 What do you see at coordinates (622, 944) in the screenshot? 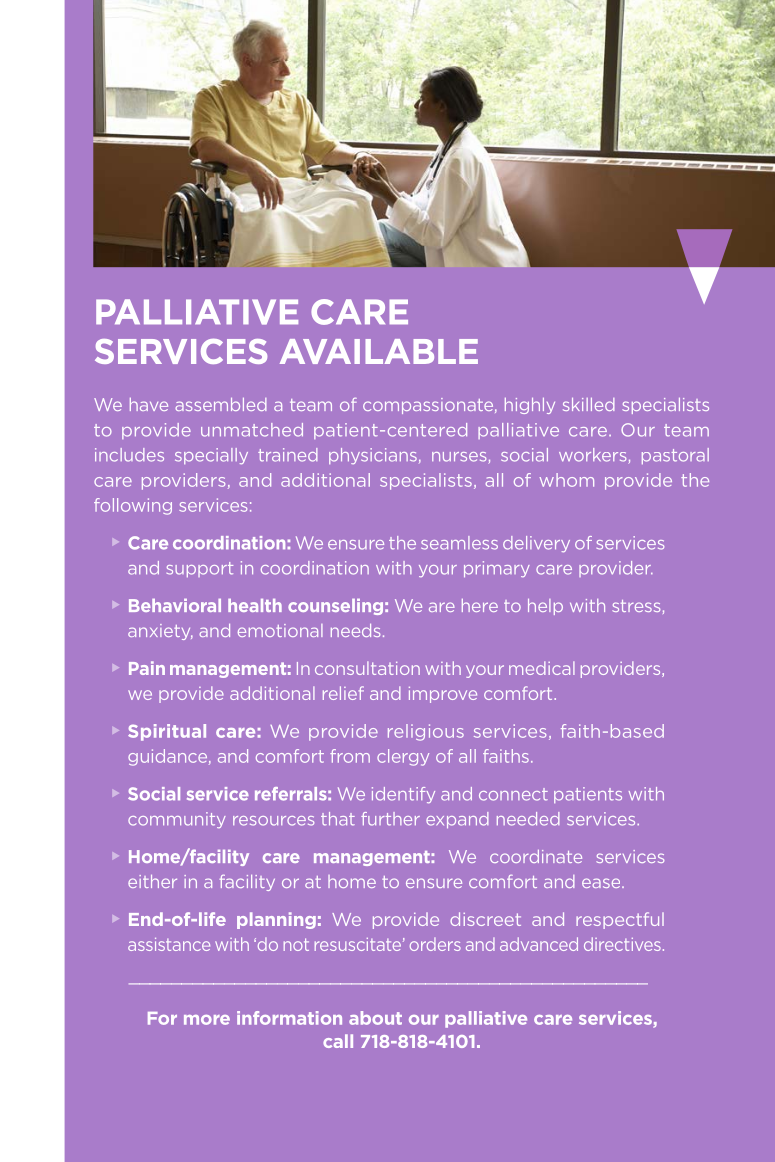
I see `directives` at bounding box center [622, 944].
